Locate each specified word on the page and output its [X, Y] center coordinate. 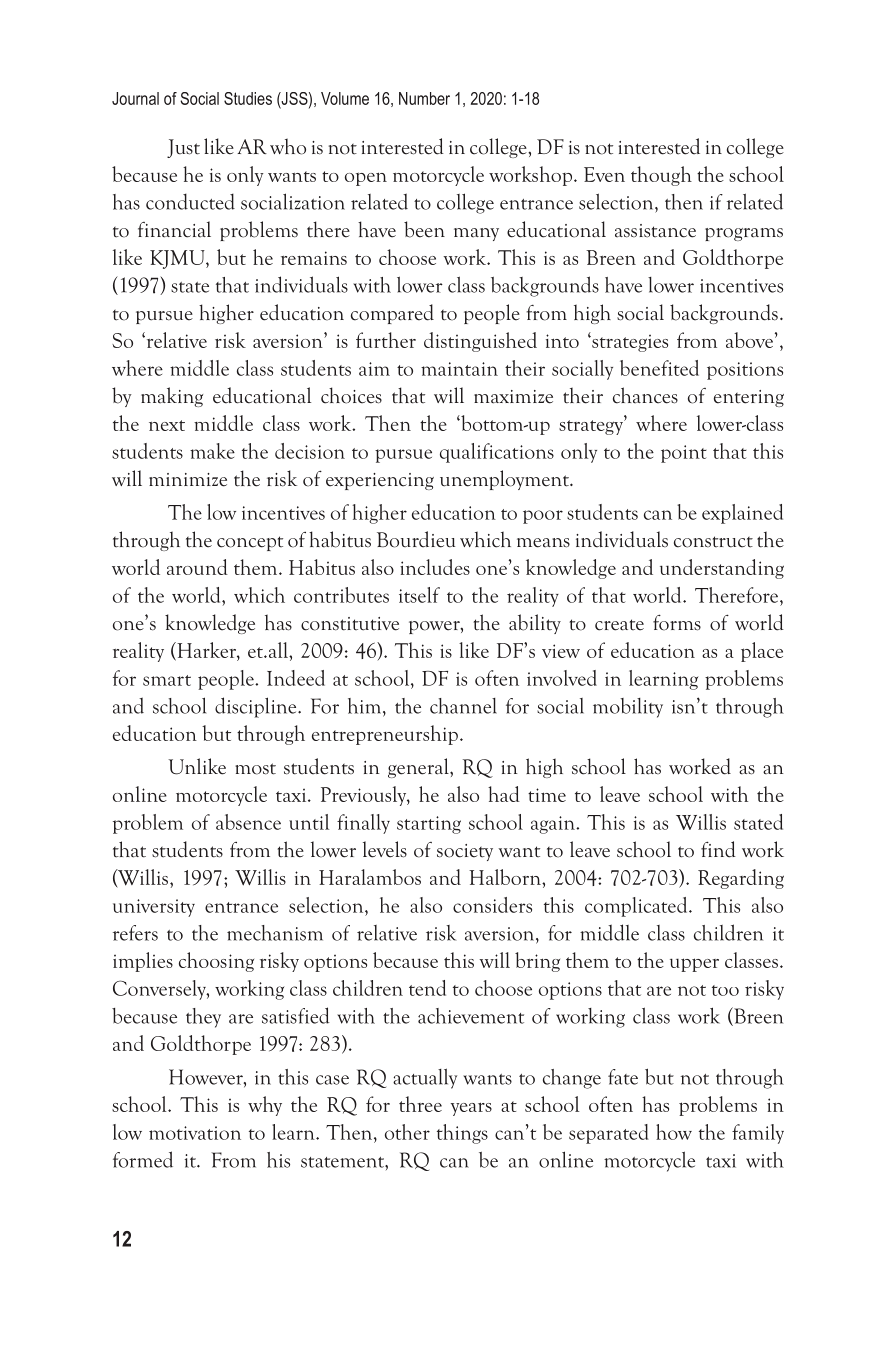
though [661, 176]
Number [424, 98]
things [462, 1134]
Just [183, 148]
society [465, 852]
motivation [195, 1133]
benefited [659, 368]
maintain [459, 369]
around [197, 567]
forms [677, 622]
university [154, 908]
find [718, 849]
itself [419, 595]
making [172, 397]
